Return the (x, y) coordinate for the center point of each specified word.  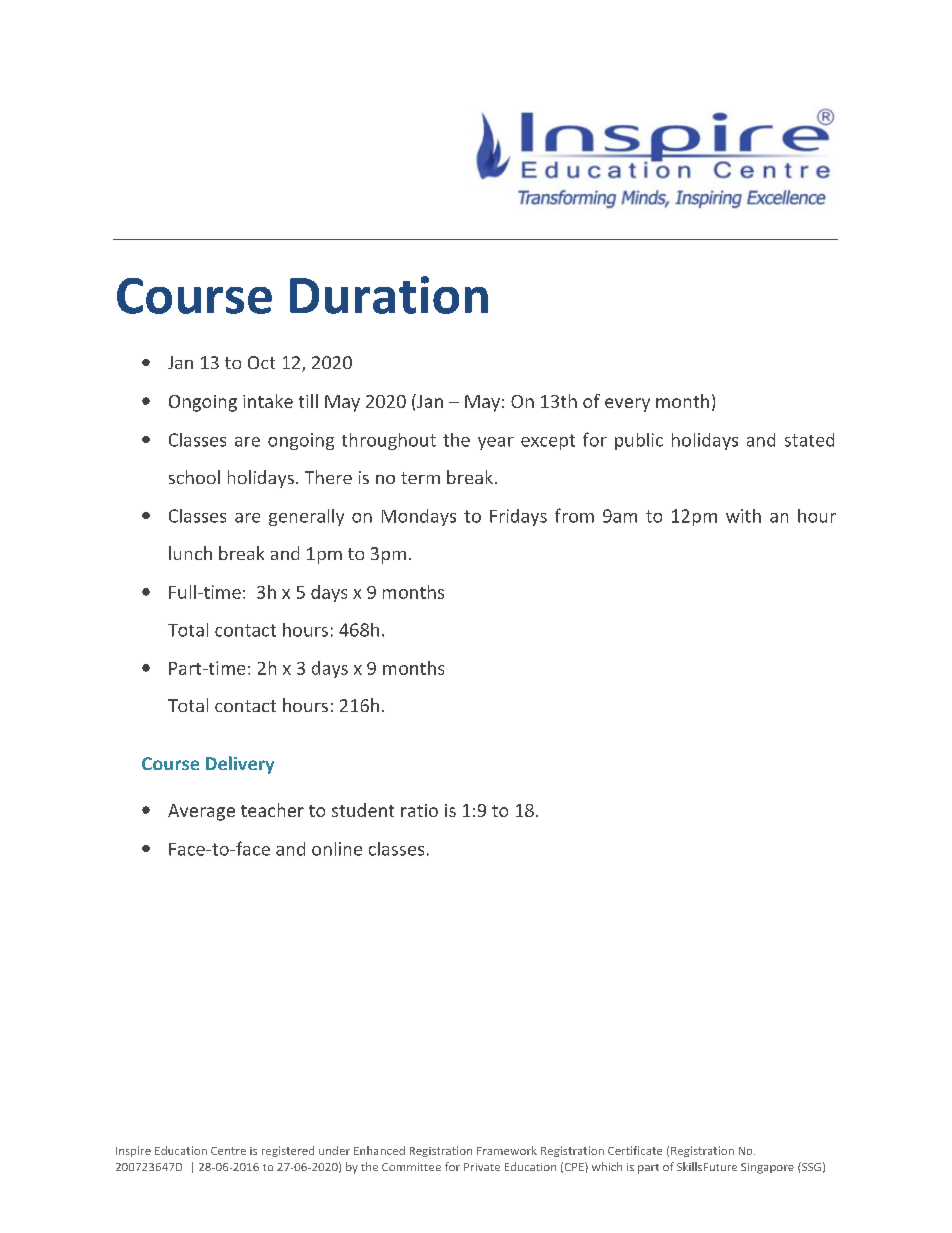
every (627, 405)
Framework (507, 1150)
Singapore (767, 1168)
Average (201, 812)
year (496, 443)
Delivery (240, 765)
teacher (272, 810)
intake (268, 401)
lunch (190, 553)
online (337, 849)
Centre (228, 1151)
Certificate (635, 1150)
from (574, 515)
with (743, 516)
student (363, 810)
